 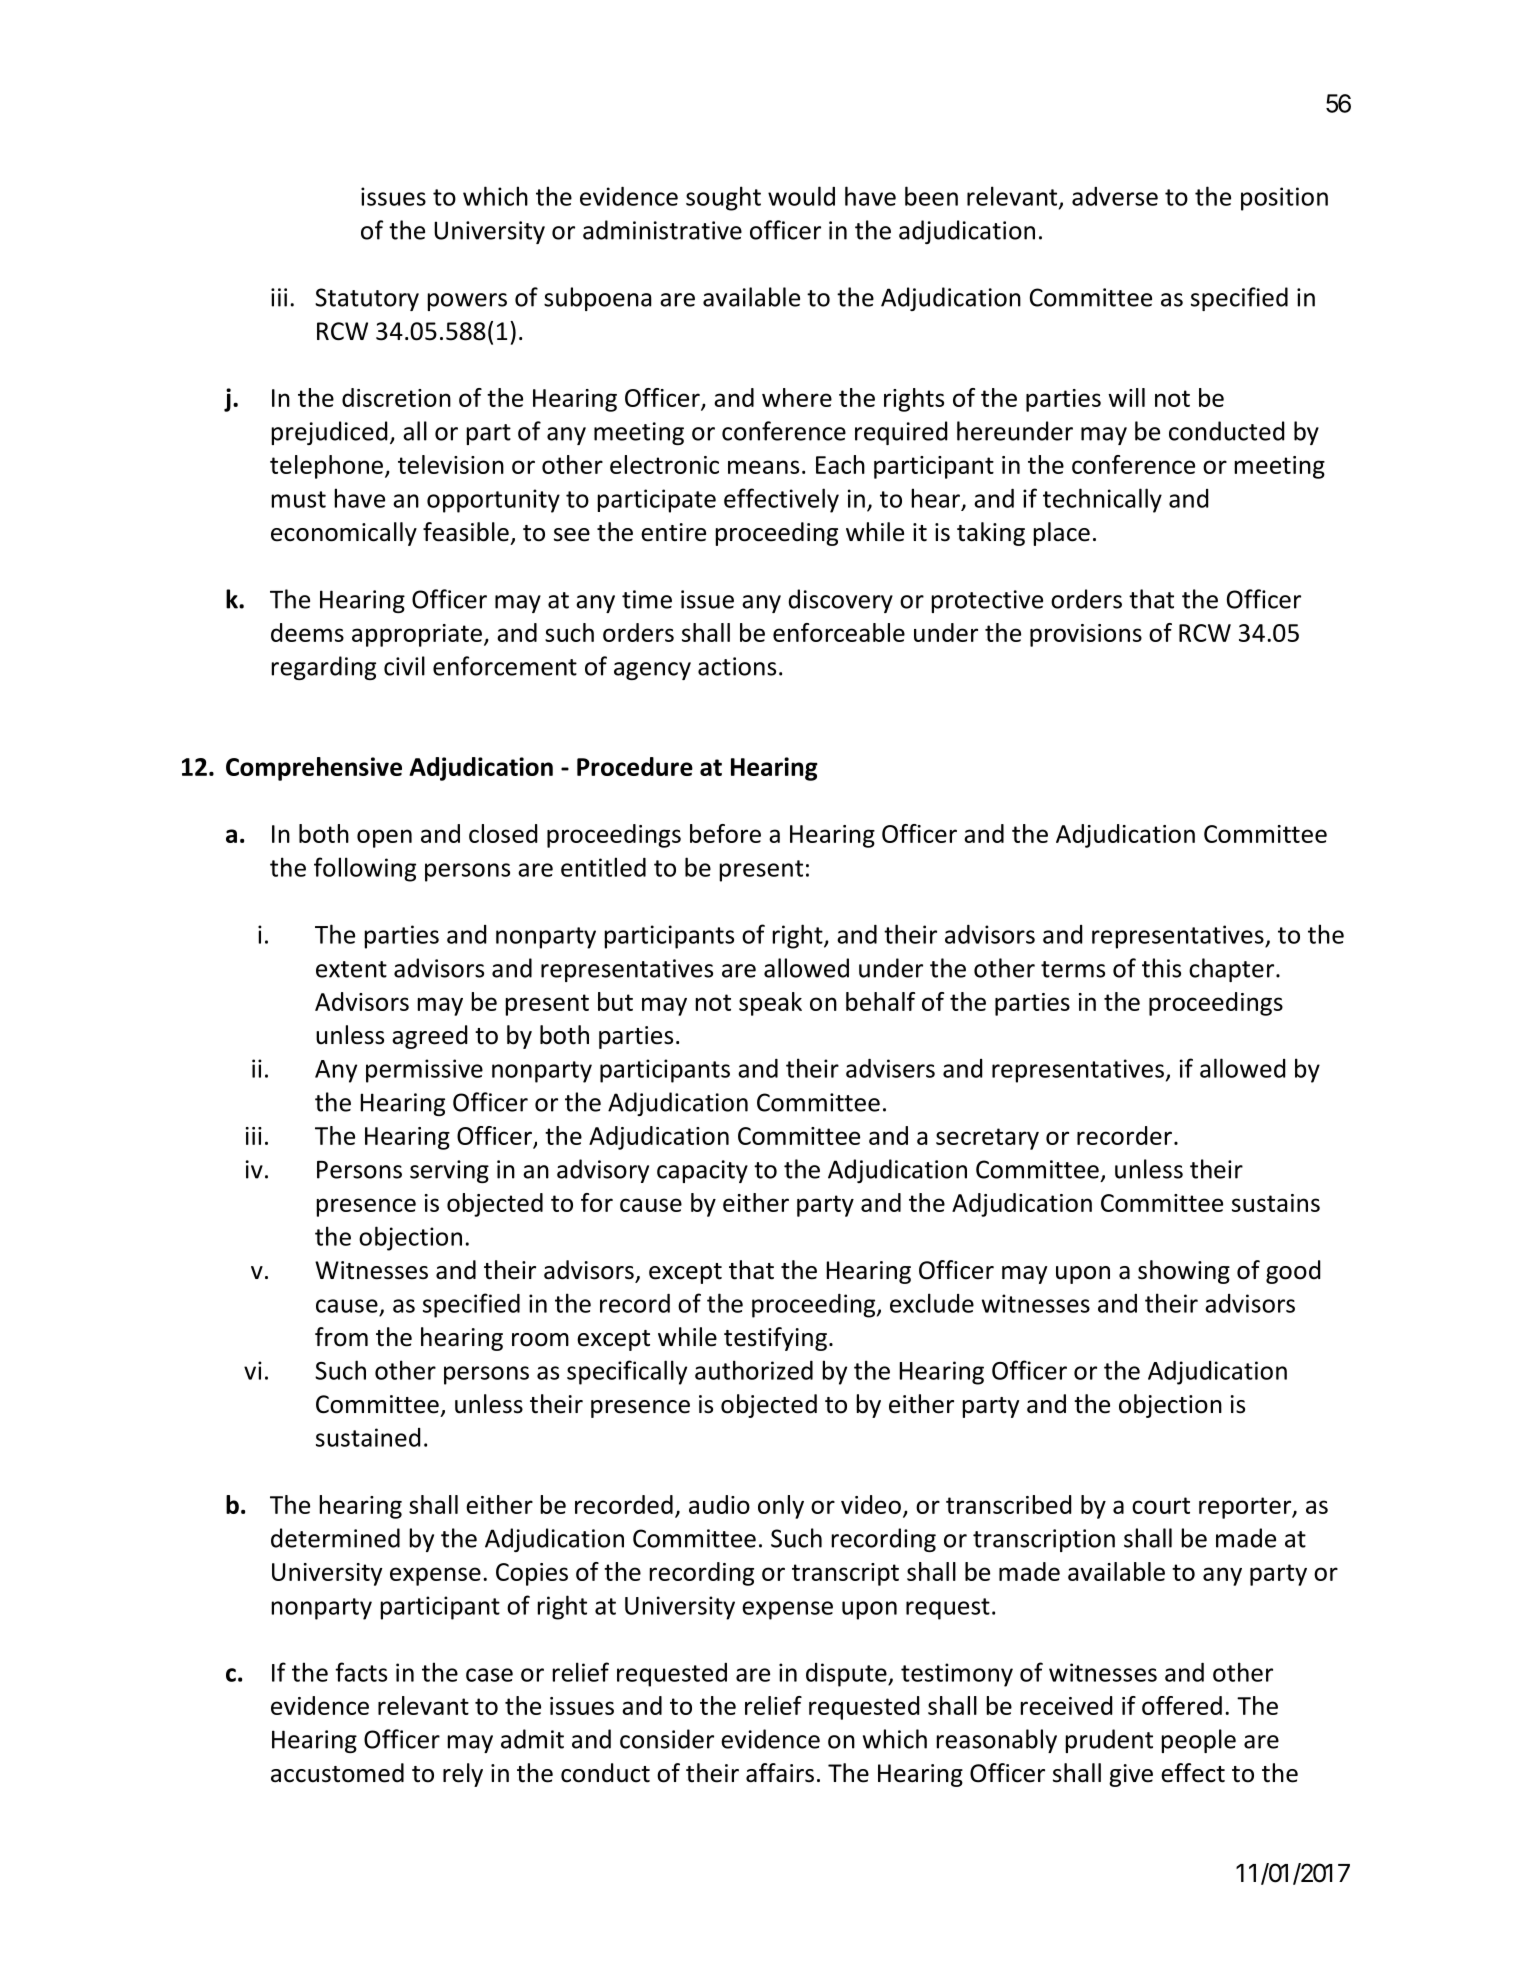 I want to click on serving, so click(x=449, y=1171).
